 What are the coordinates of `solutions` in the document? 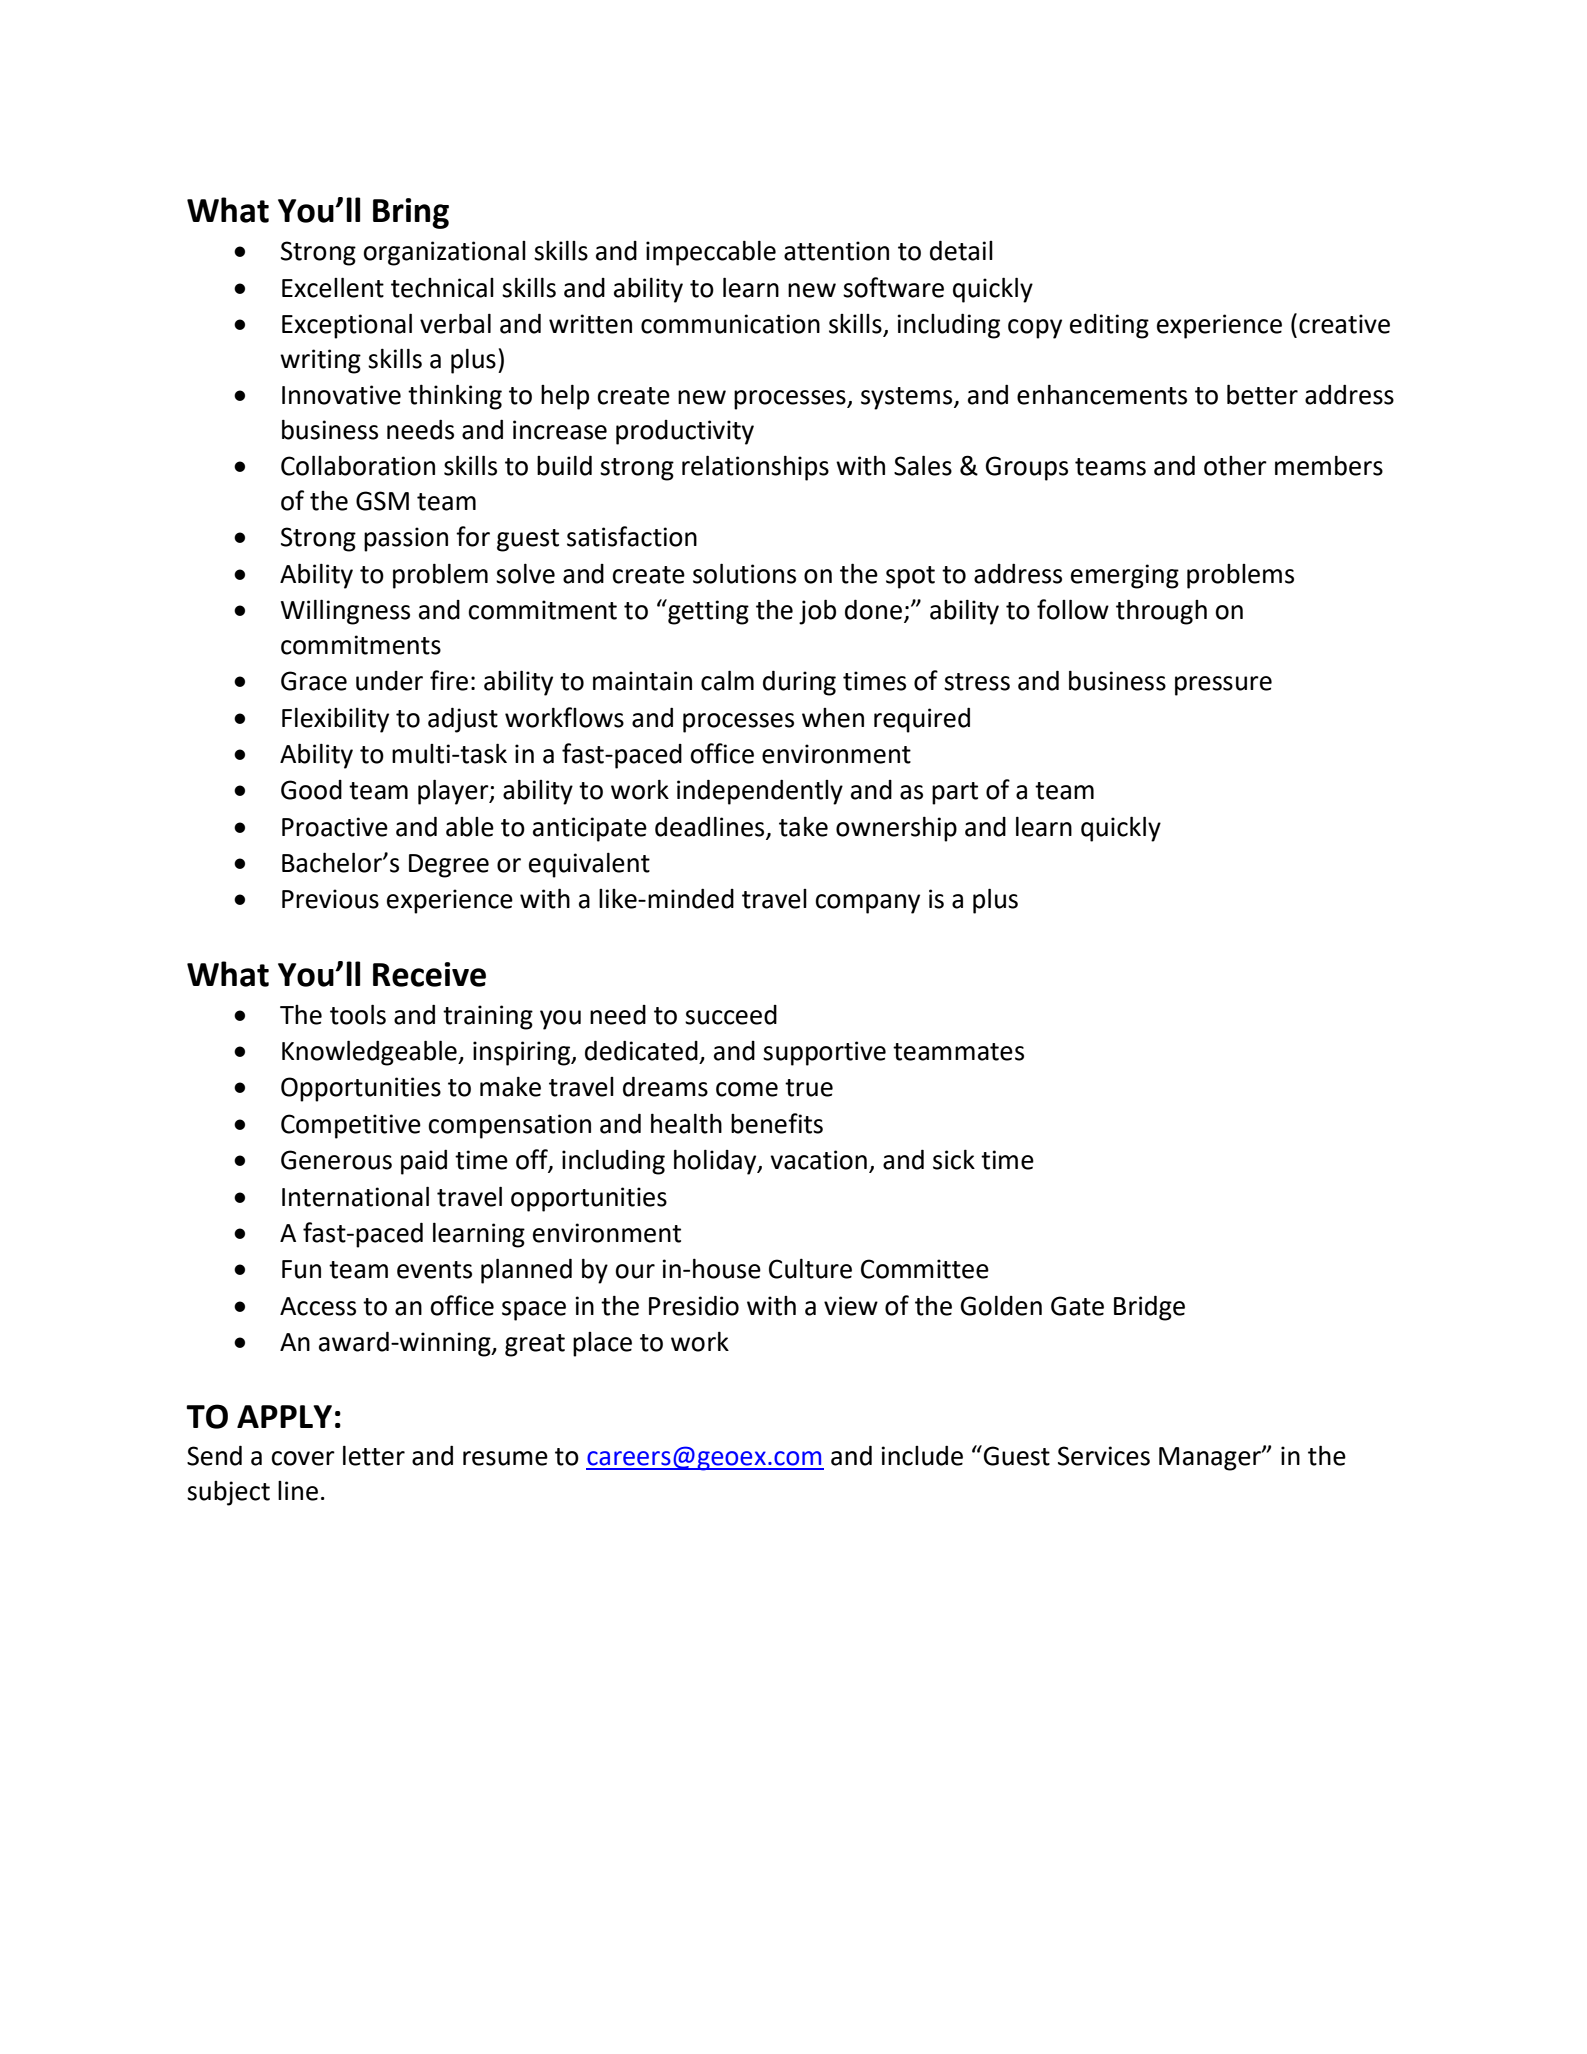 It's located at (744, 573).
